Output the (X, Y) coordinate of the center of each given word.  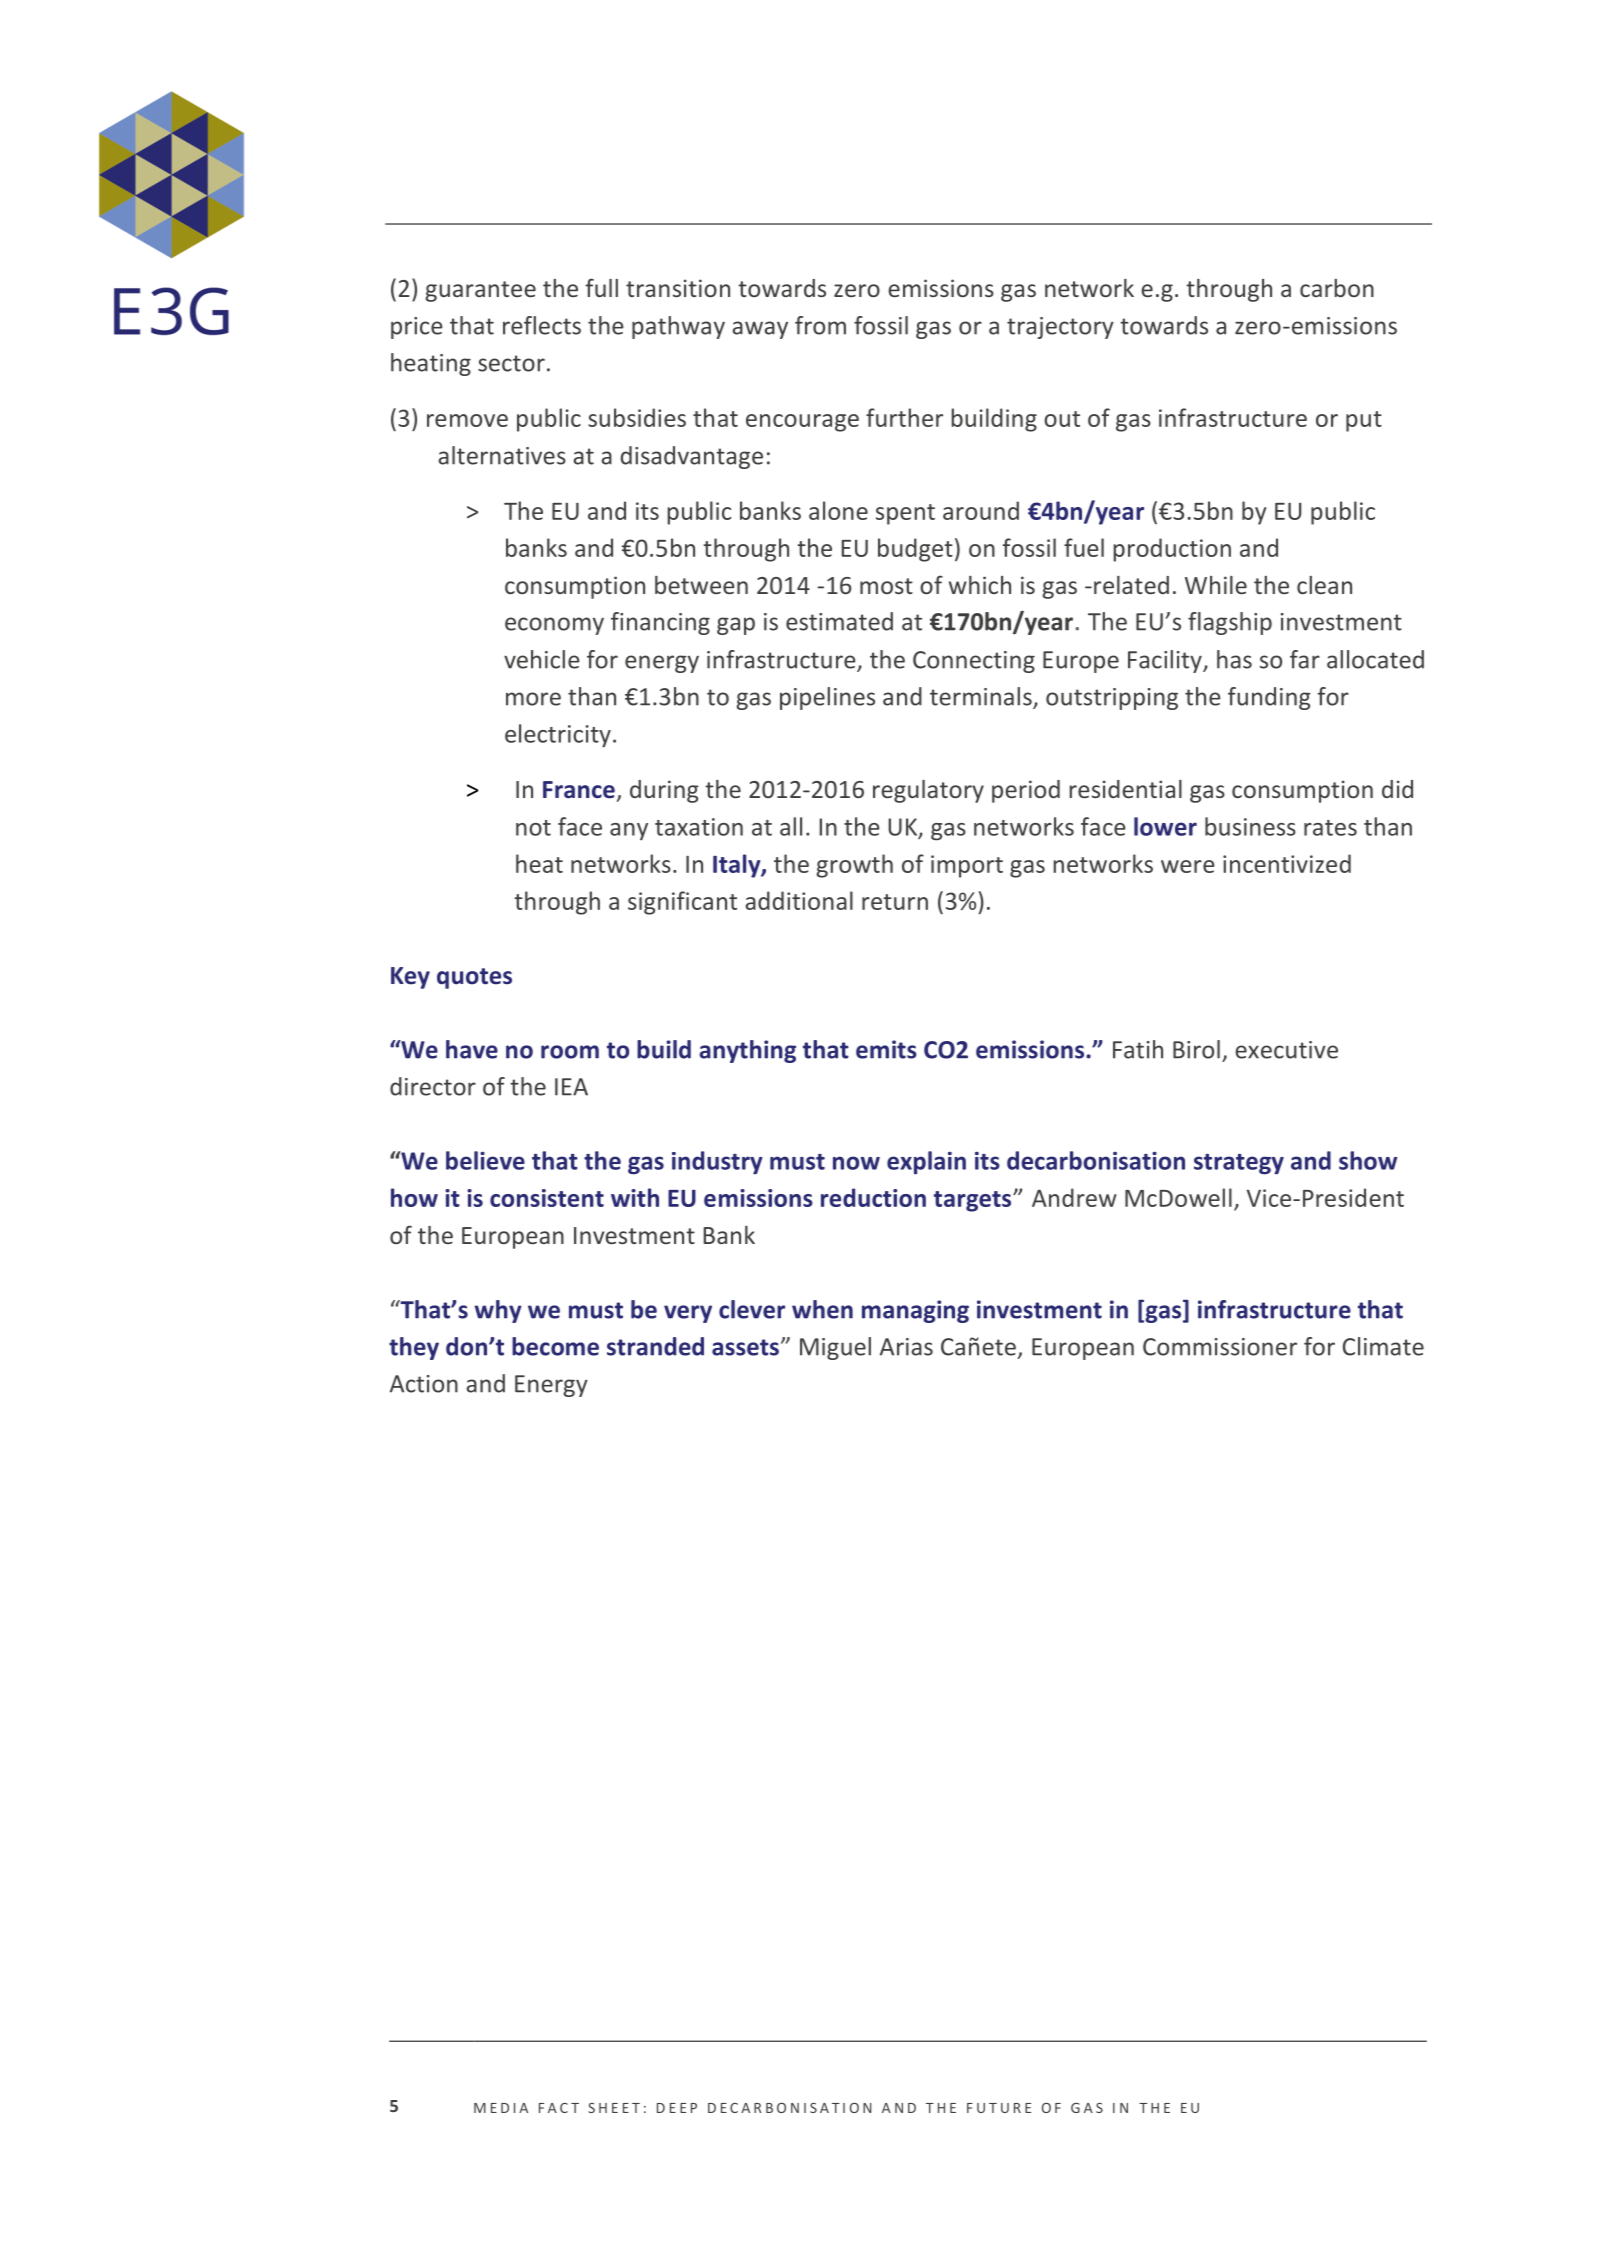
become (555, 1346)
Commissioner (1220, 1347)
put (1364, 421)
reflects (542, 325)
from (820, 325)
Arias (906, 1347)
